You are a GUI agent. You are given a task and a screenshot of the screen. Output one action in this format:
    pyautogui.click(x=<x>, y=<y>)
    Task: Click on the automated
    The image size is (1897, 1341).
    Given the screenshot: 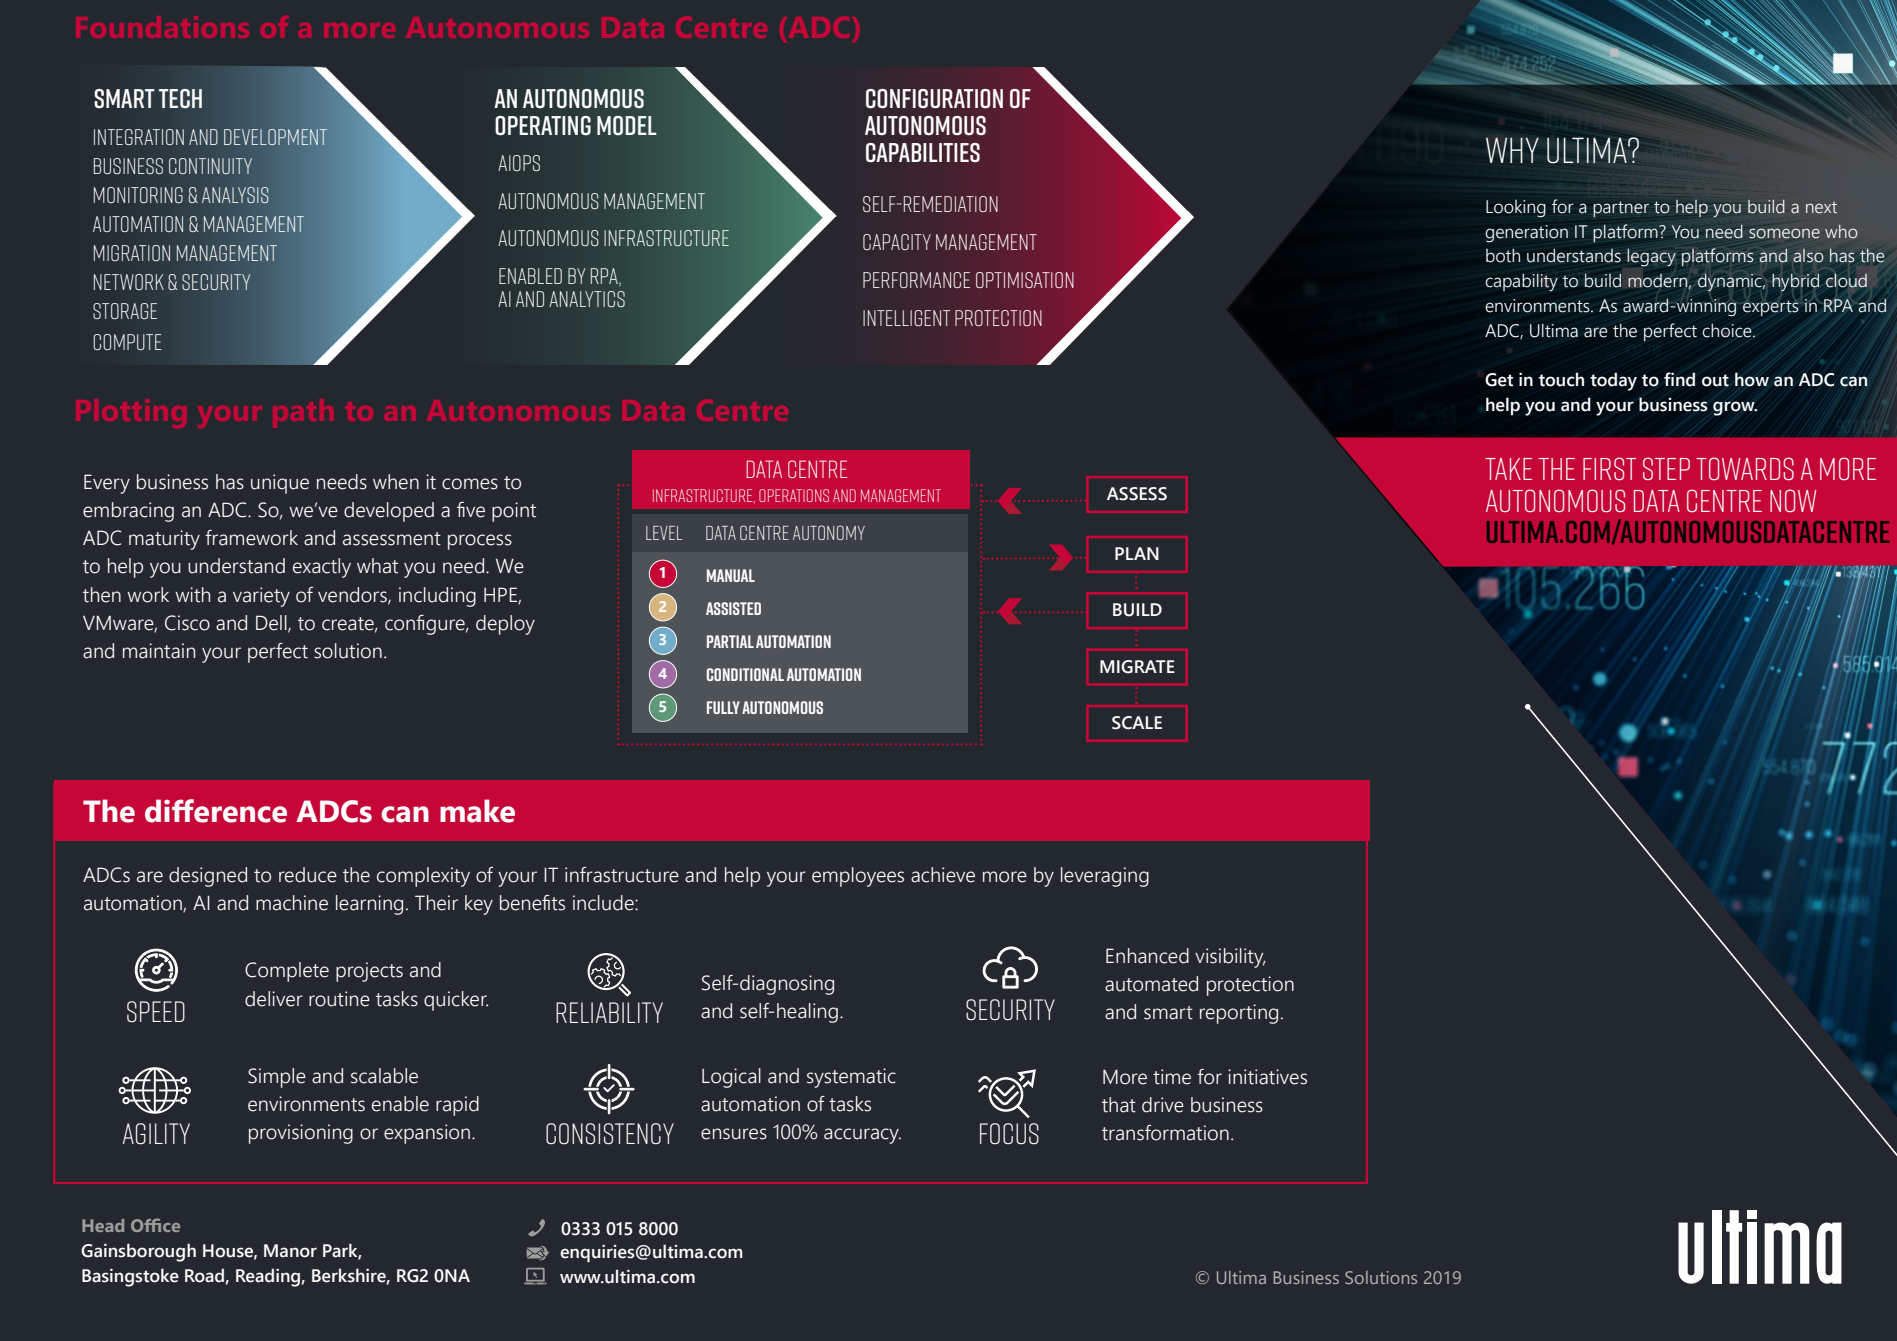 What is the action you would take?
    pyautogui.click(x=1151, y=984)
